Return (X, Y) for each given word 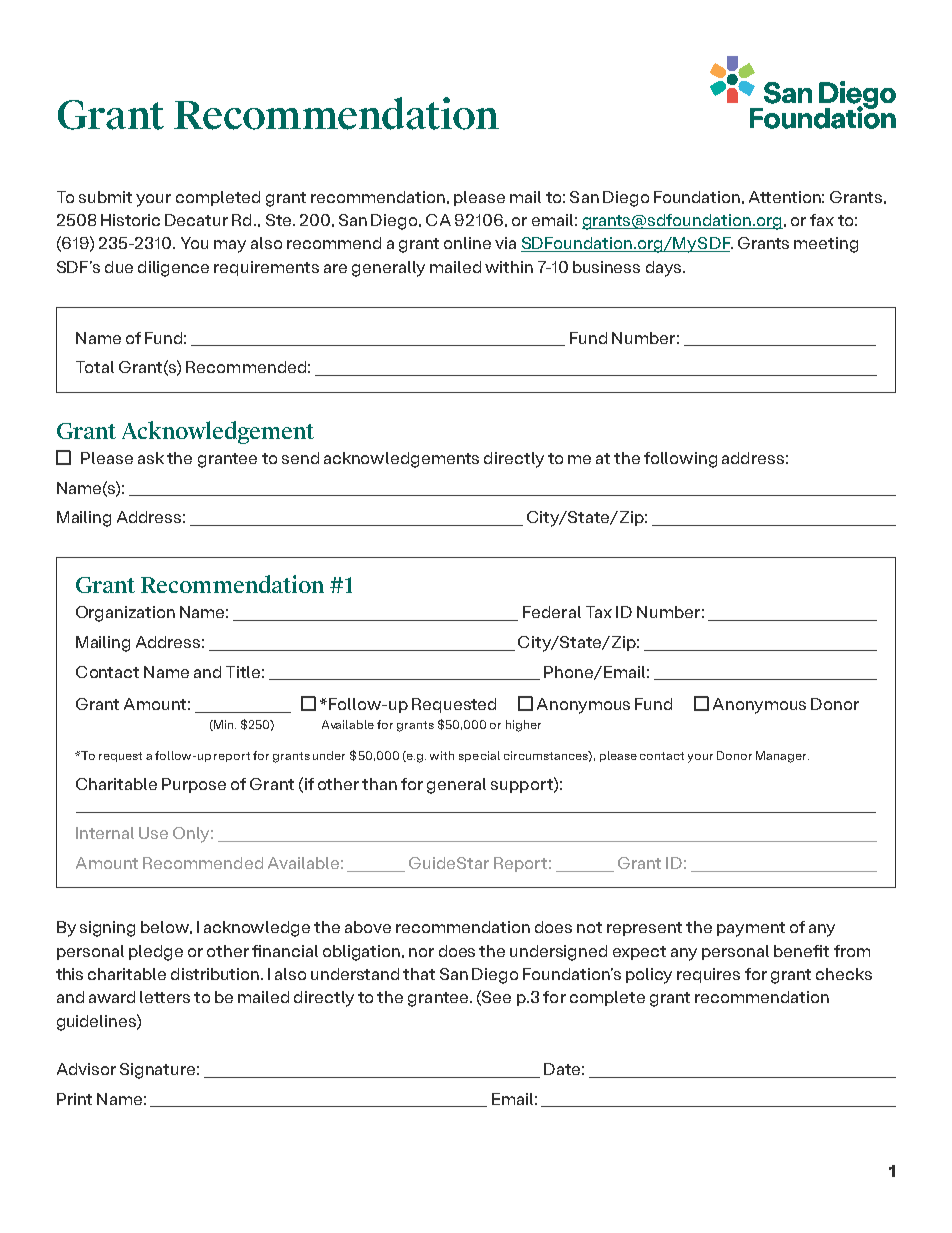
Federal (552, 612)
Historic (130, 220)
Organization (125, 614)
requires (708, 975)
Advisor (86, 1069)
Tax (599, 612)
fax (822, 220)
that (419, 974)
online (467, 243)
